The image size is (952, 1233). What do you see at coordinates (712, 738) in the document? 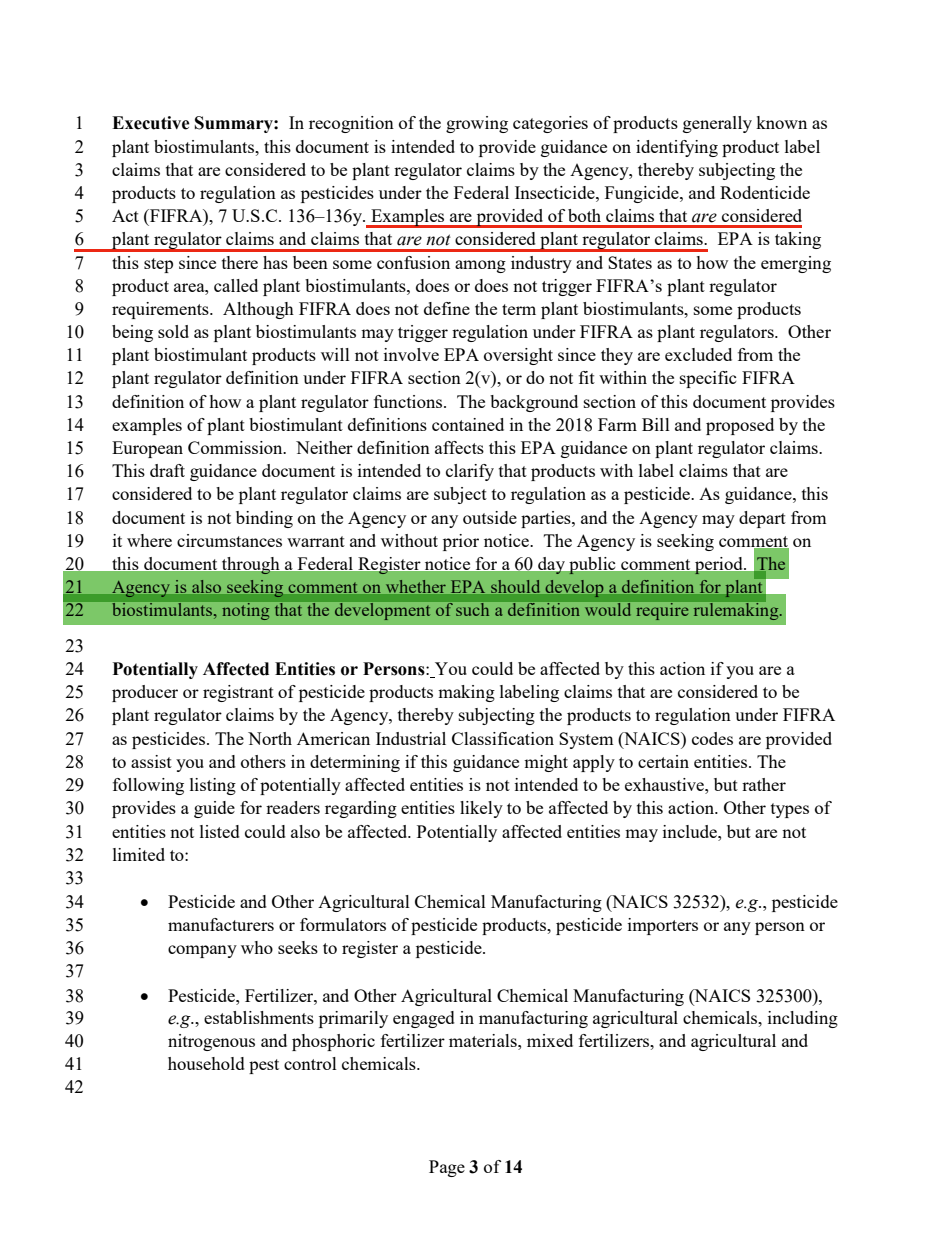
I see `codes` at bounding box center [712, 738].
